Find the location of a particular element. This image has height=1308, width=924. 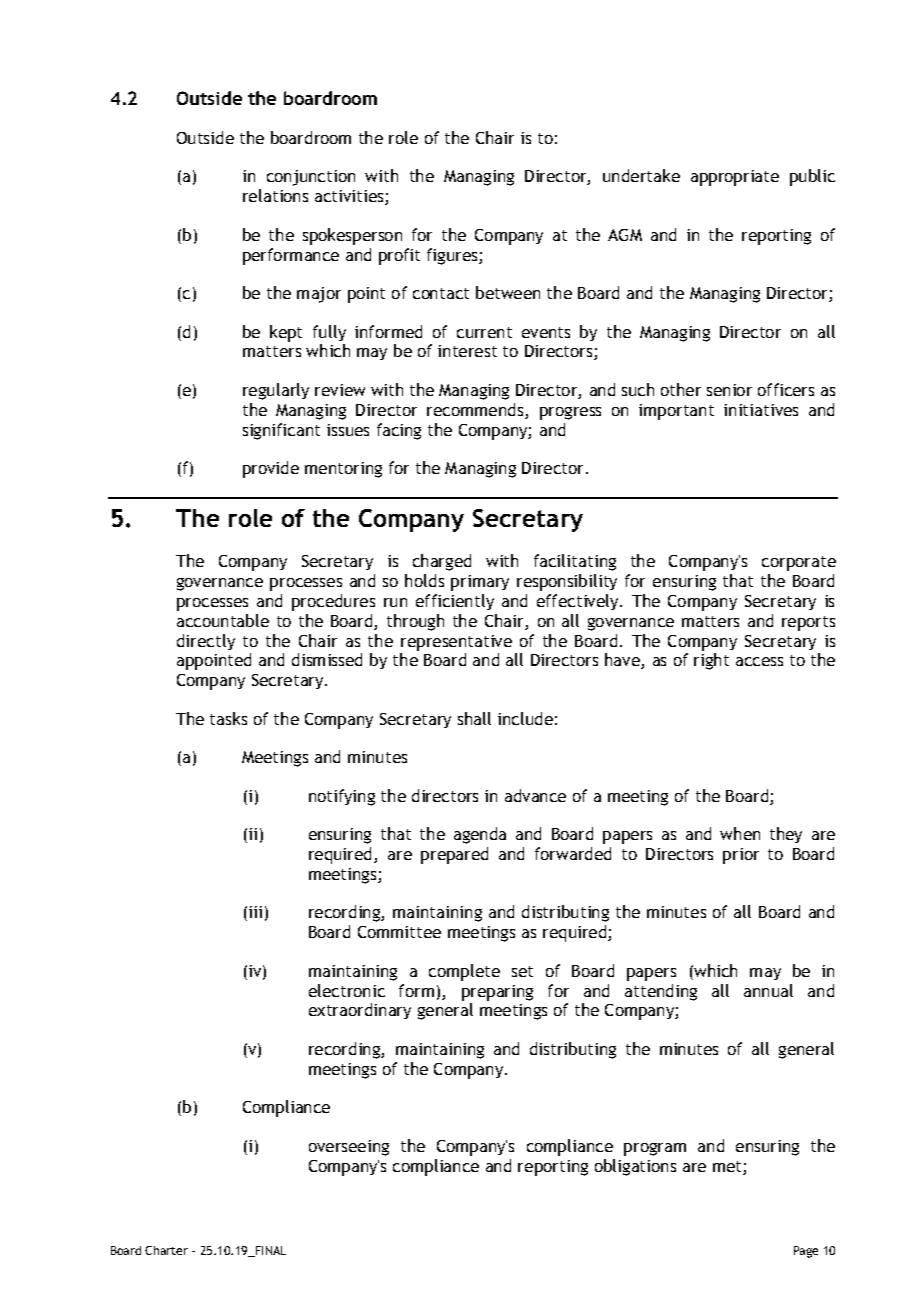

right is located at coordinates (711, 661).
